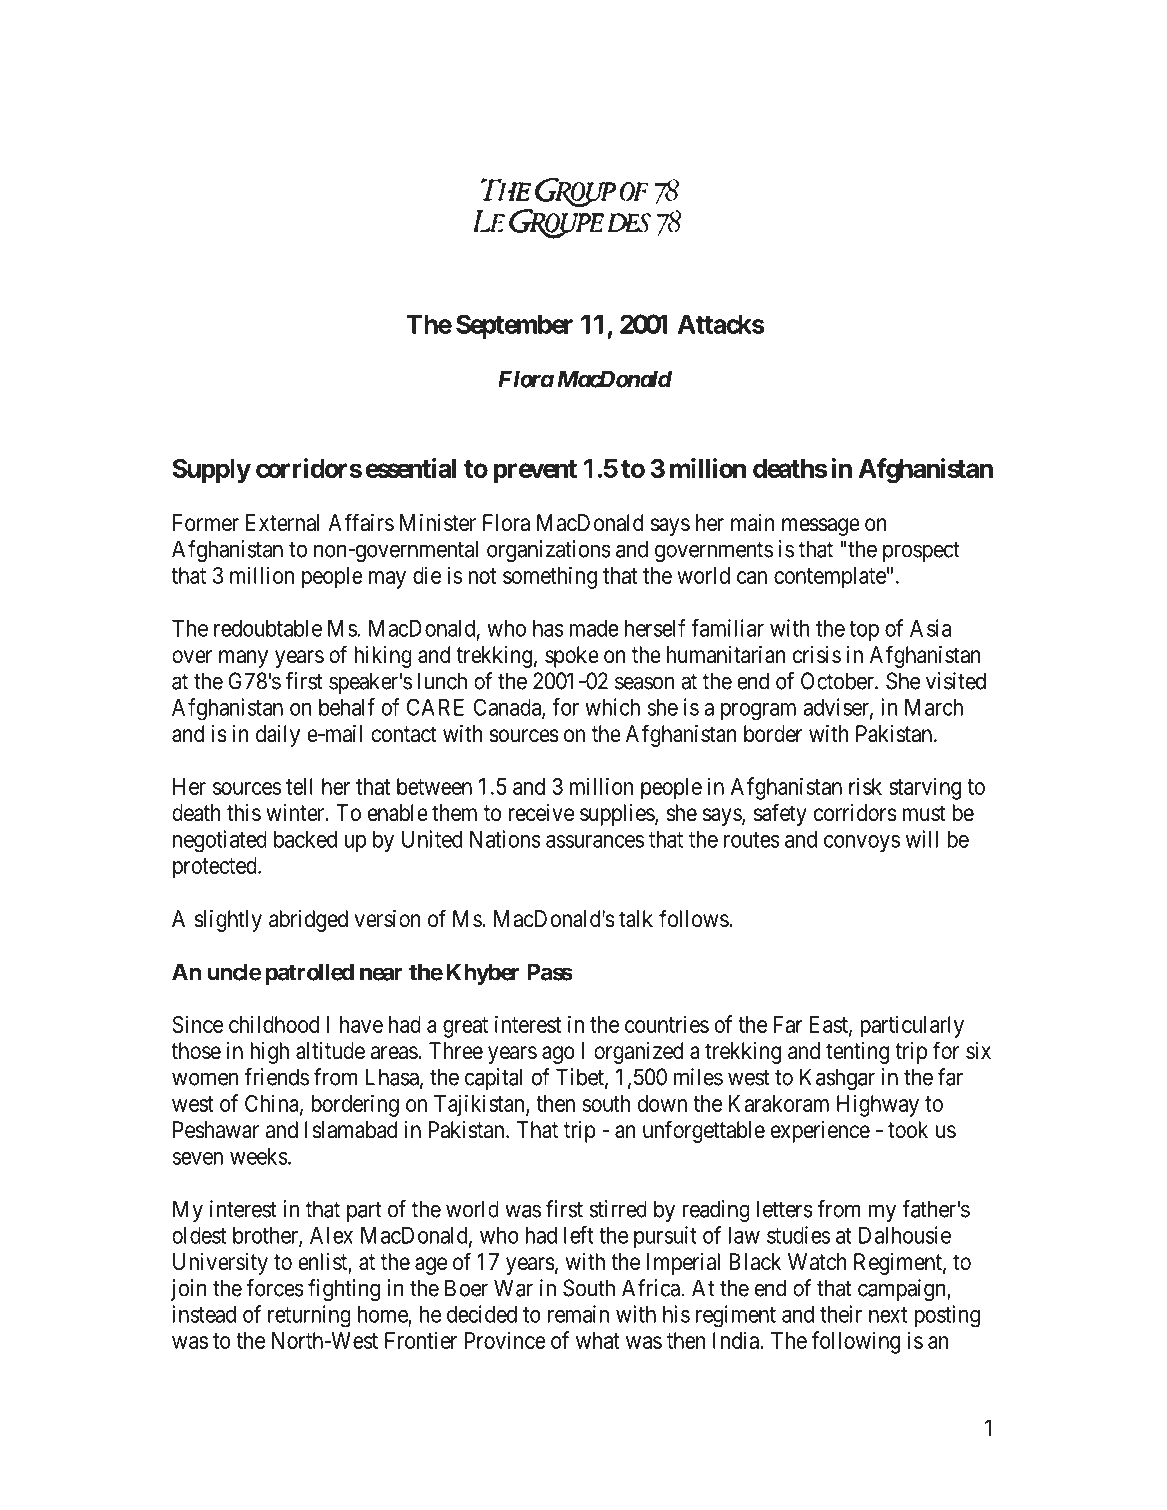 This image has width=1167, height=1510. I want to click on September, so click(514, 326).
